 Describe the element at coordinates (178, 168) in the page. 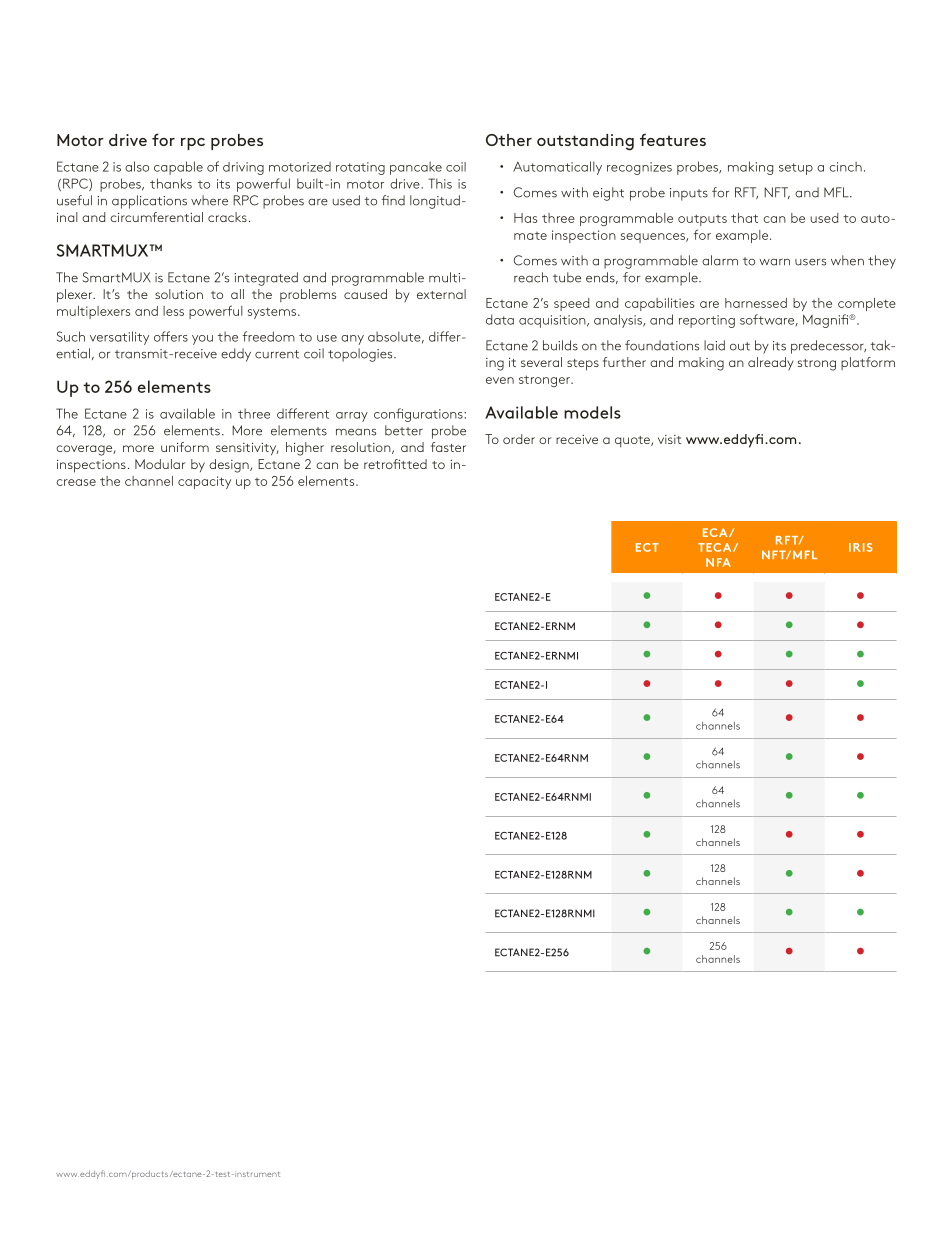

I see `capable` at that location.
